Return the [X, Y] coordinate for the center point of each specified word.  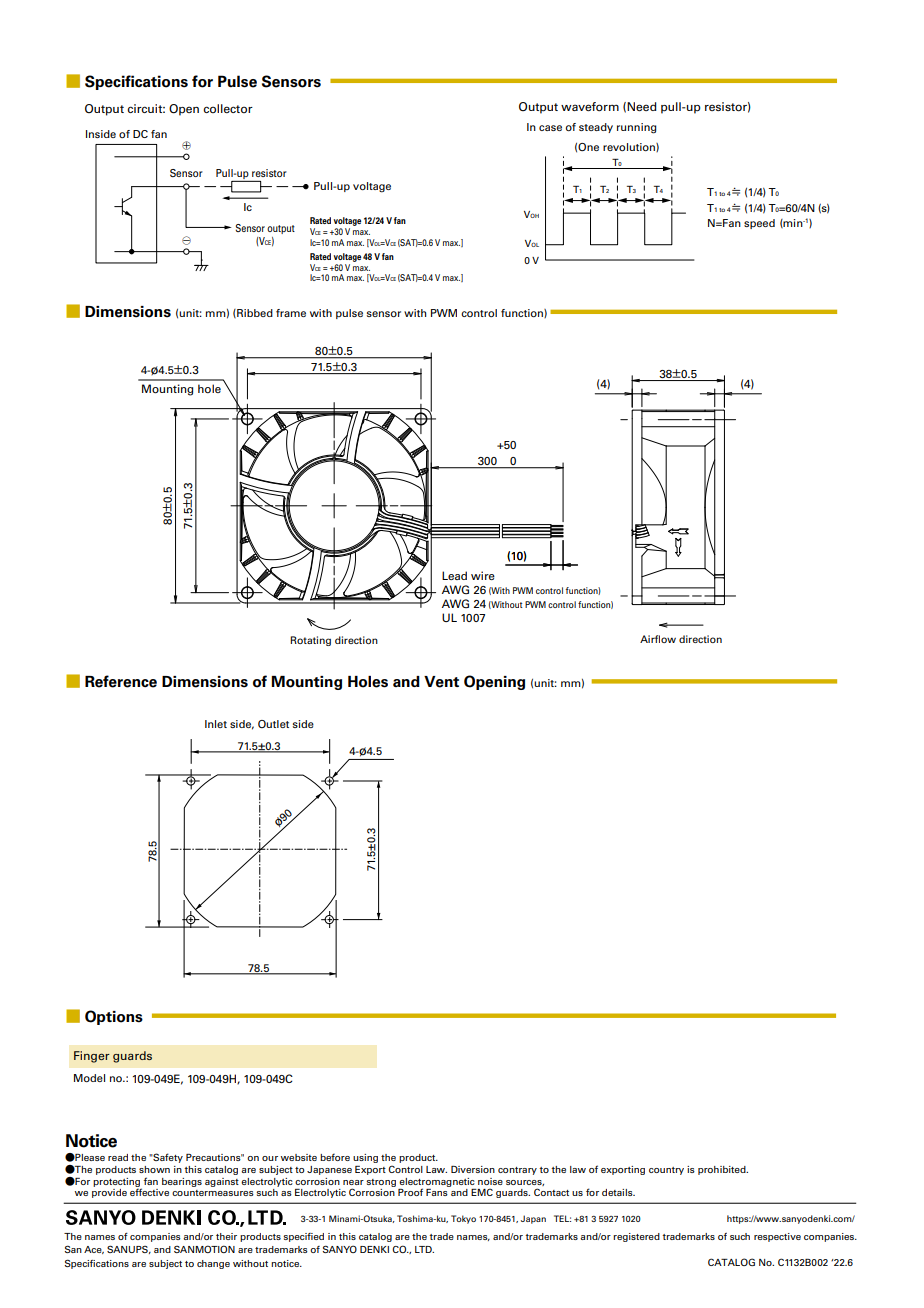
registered [636, 1237]
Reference [121, 681]
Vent [441, 682]
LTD [424, 1249]
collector [228, 108]
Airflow [658, 639]
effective [149, 1192]
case [550, 128]
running [637, 128]
